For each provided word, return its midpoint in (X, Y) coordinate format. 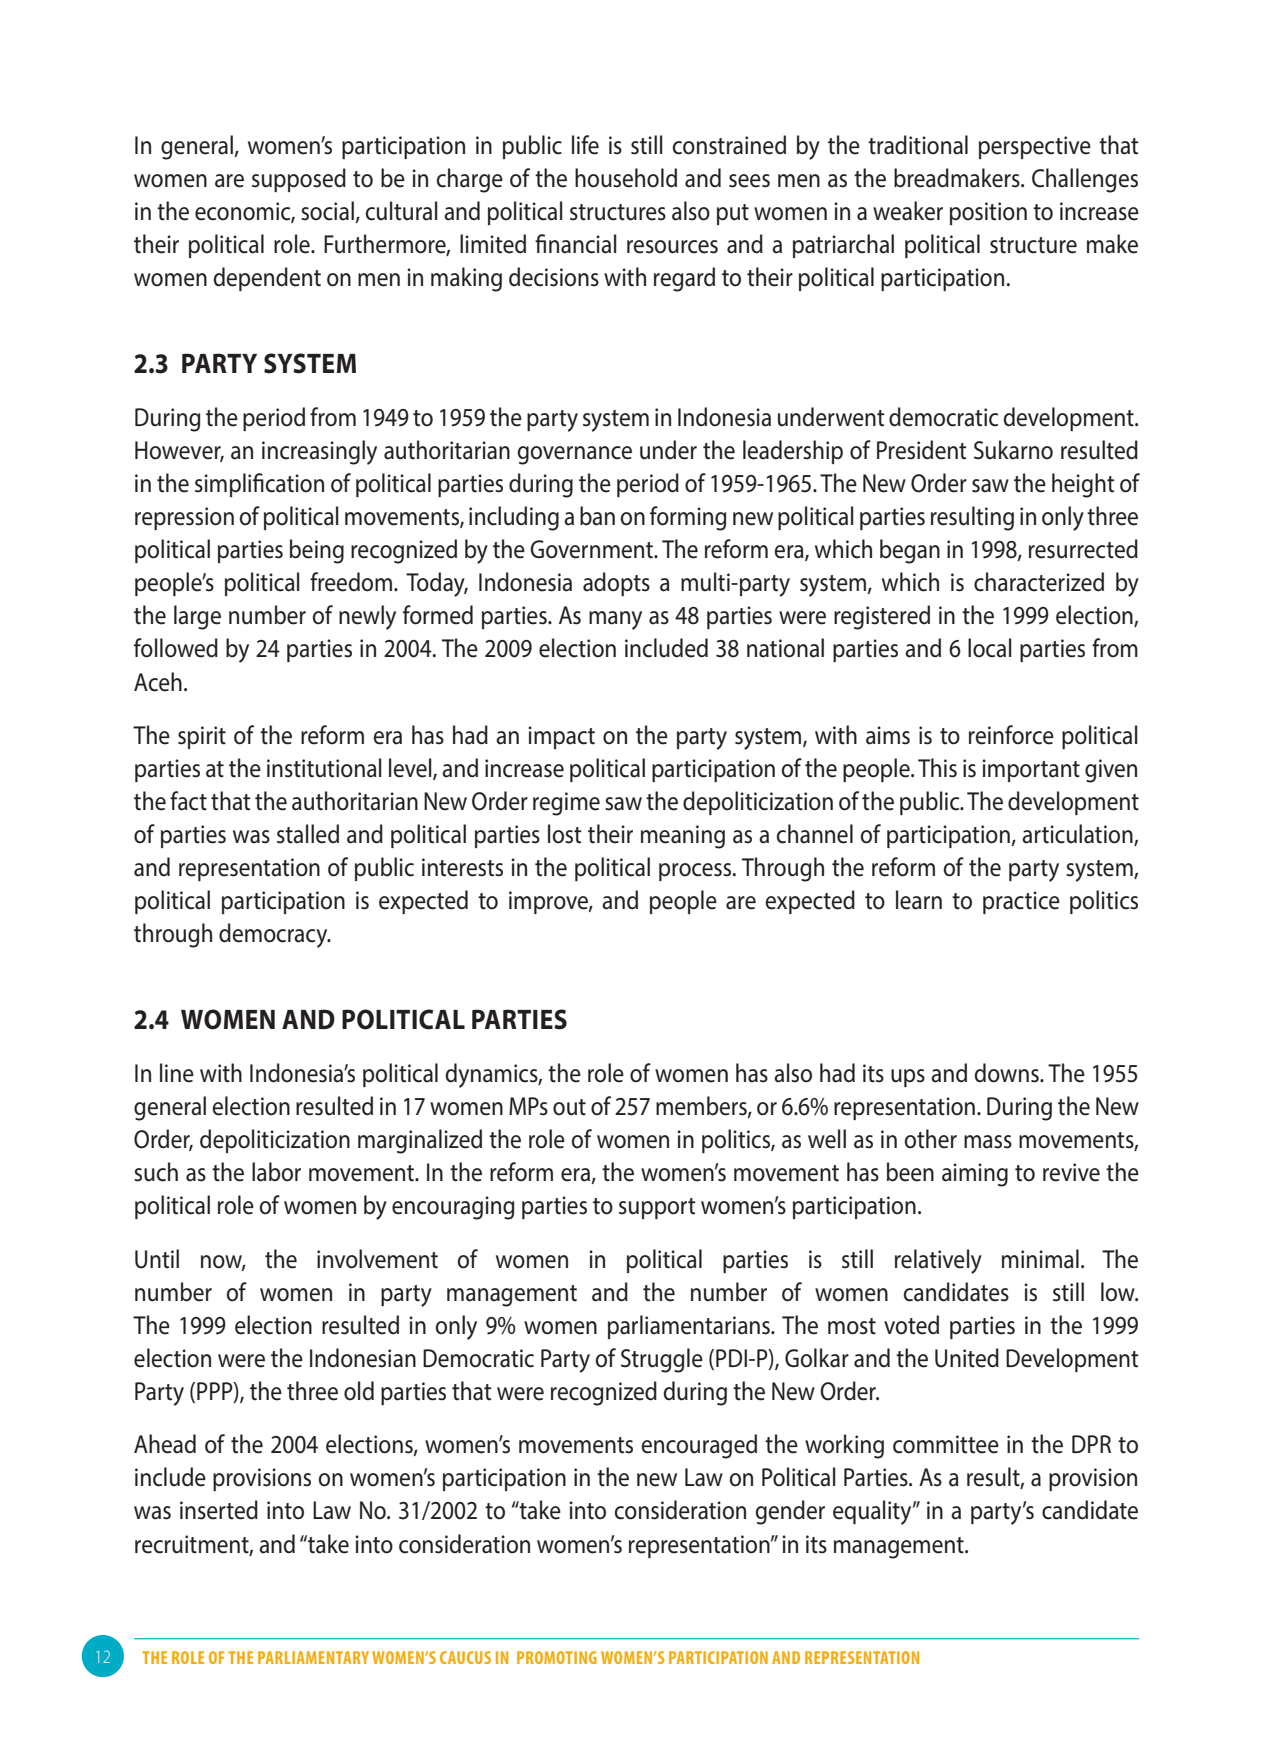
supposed (299, 180)
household (626, 178)
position (988, 213)
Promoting (557, 1657)
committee (946, 1444)
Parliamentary (313, 1657)
